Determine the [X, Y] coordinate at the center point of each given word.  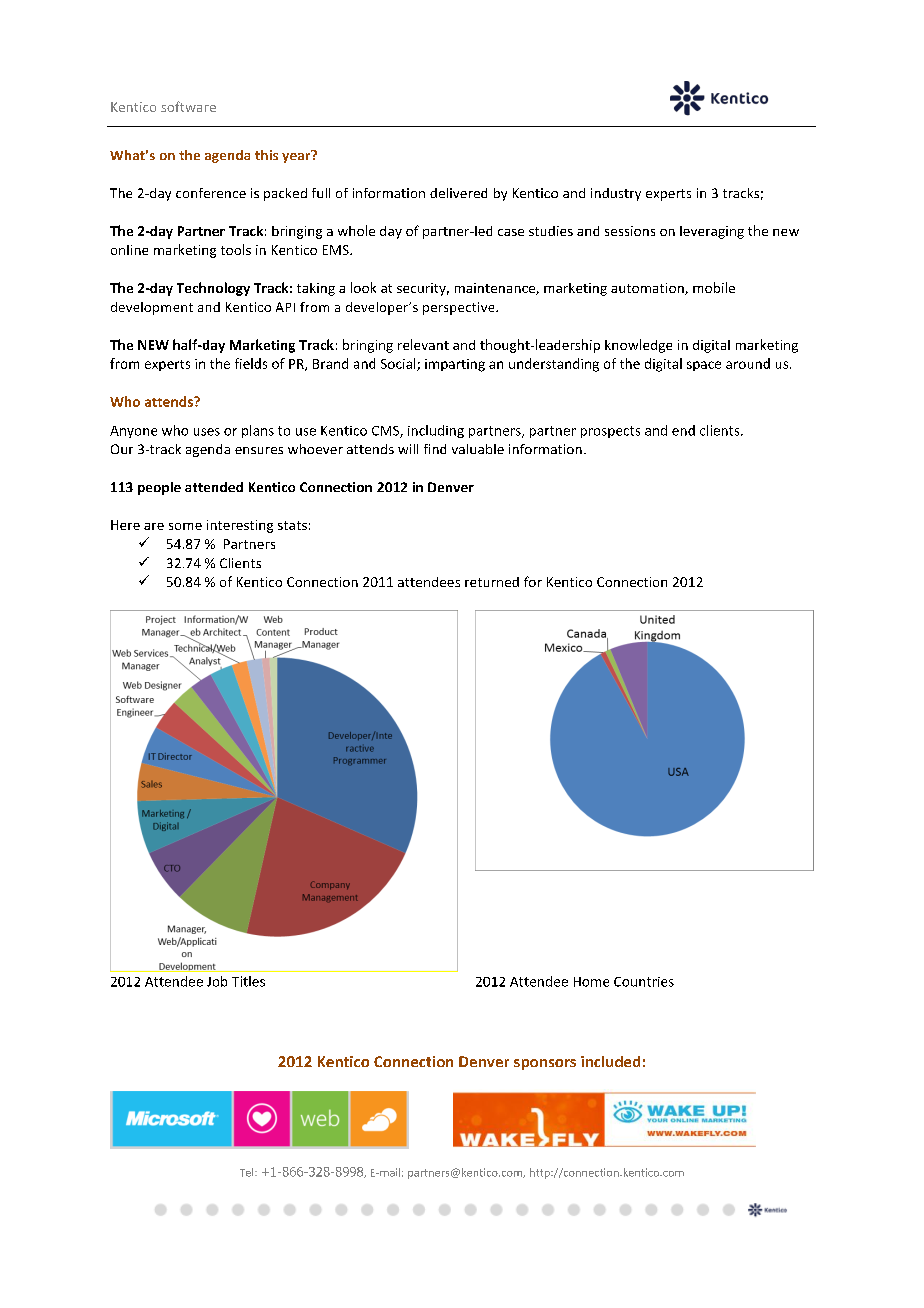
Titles [248, 981]
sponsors [545, 1064]
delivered [458, 193]
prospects [610, 432]
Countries [644, 982]
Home [591, 982]
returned [492, 582]
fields [251, 363]
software [188, 106]
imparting [455, 365]
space [704, 366]
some [185, 526]
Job [217, 981]
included [610, 1061]
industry [616, 194]
